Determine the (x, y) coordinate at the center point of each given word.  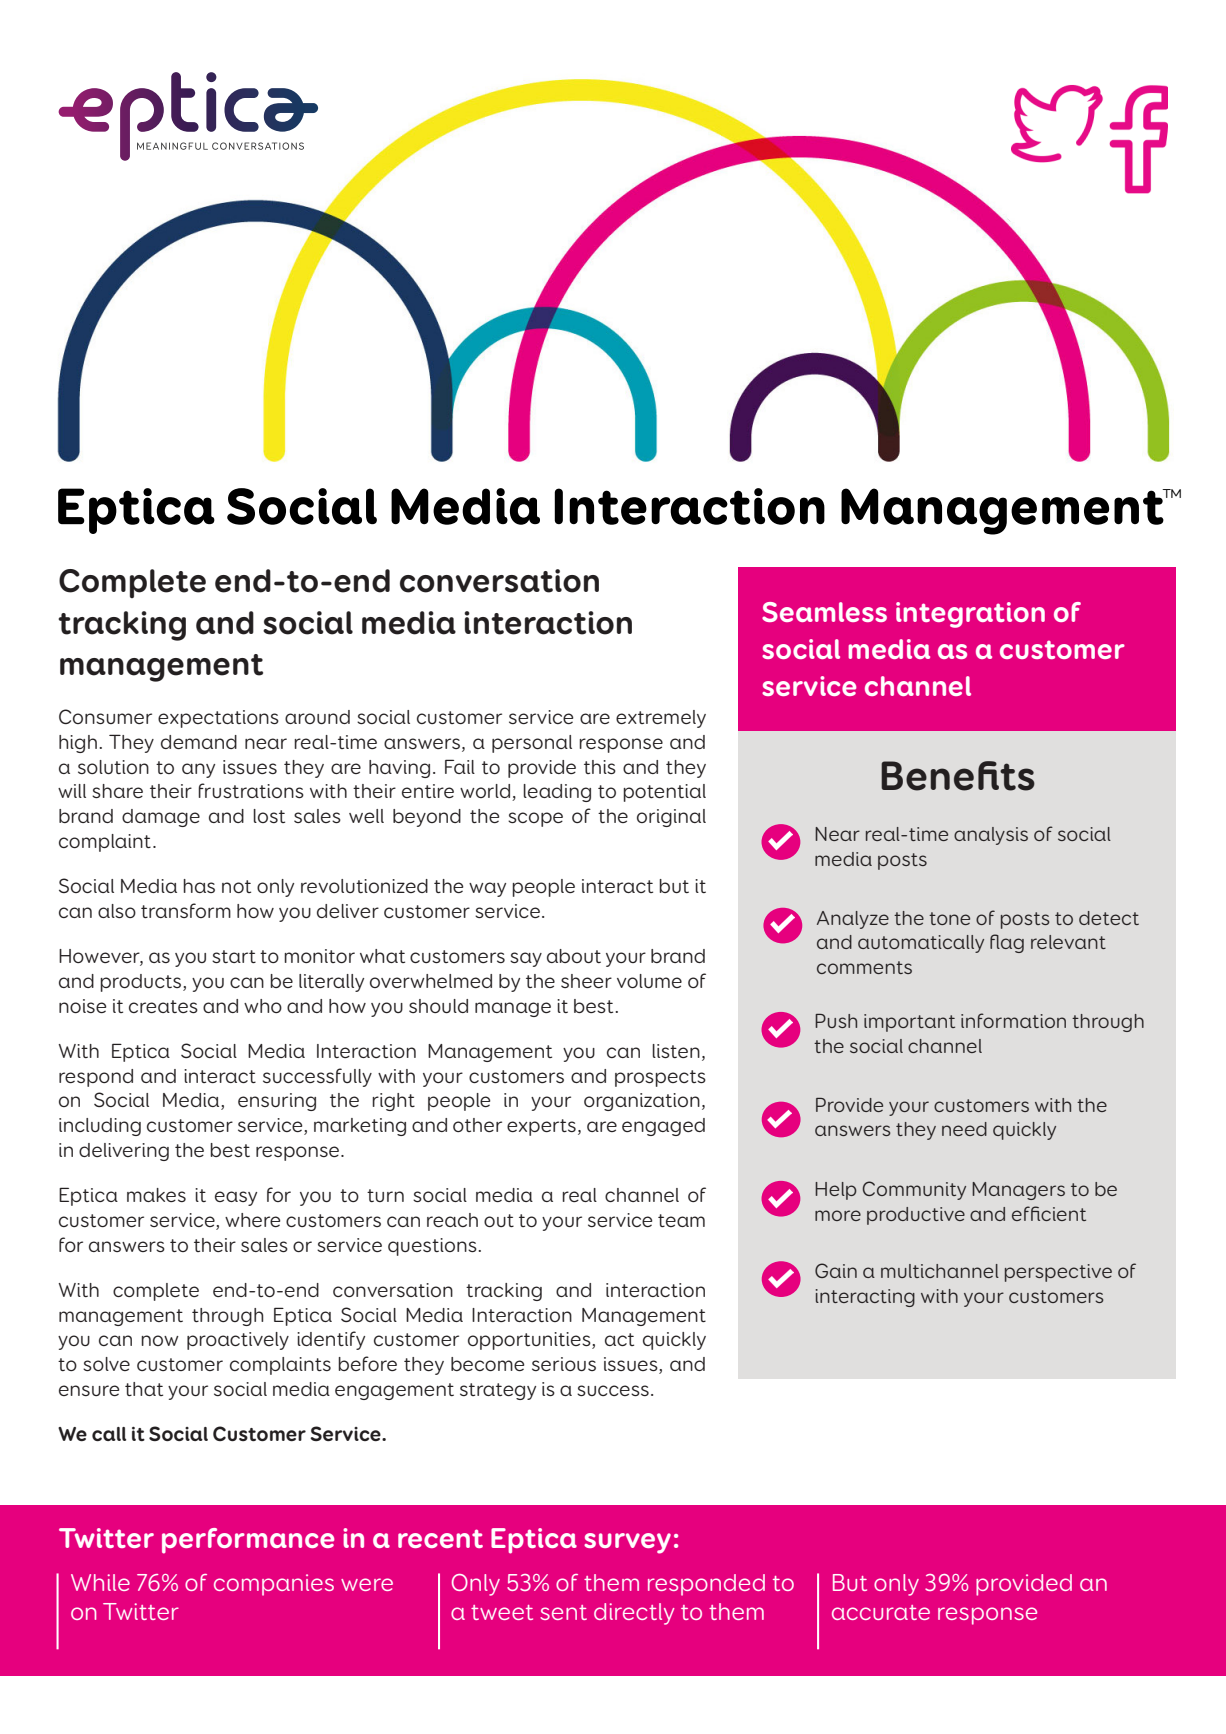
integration (970, 615)
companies (274, 1585)
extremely (661, 719)
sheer (586, 981)
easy (236, 1198)
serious (564, 1364)
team (681, 1220)
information (1013, 1020)
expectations (218, 719)
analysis (991, 836)
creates (163, 1006)
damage (161, 818)
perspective (1058, 1273)
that (144, 1389)
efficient (1049, 1213)
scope (535, 819)
